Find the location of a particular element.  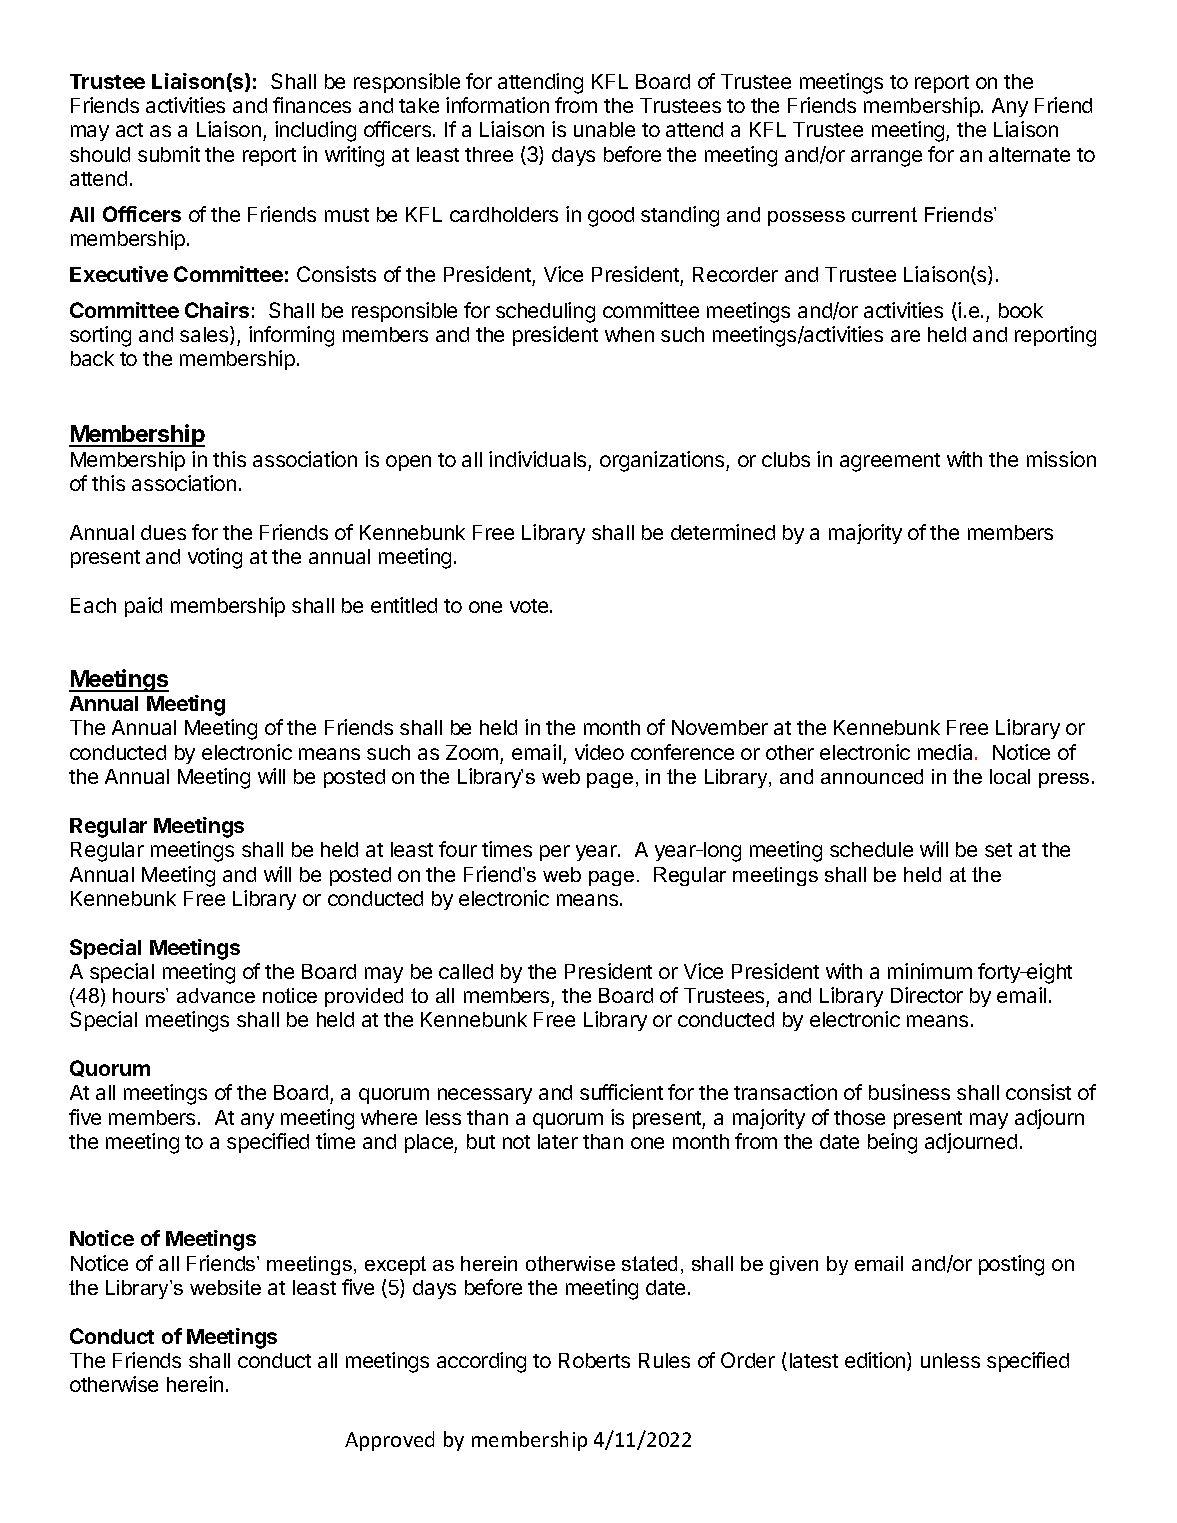

Roberts is located at coordinates (594, 1360).
